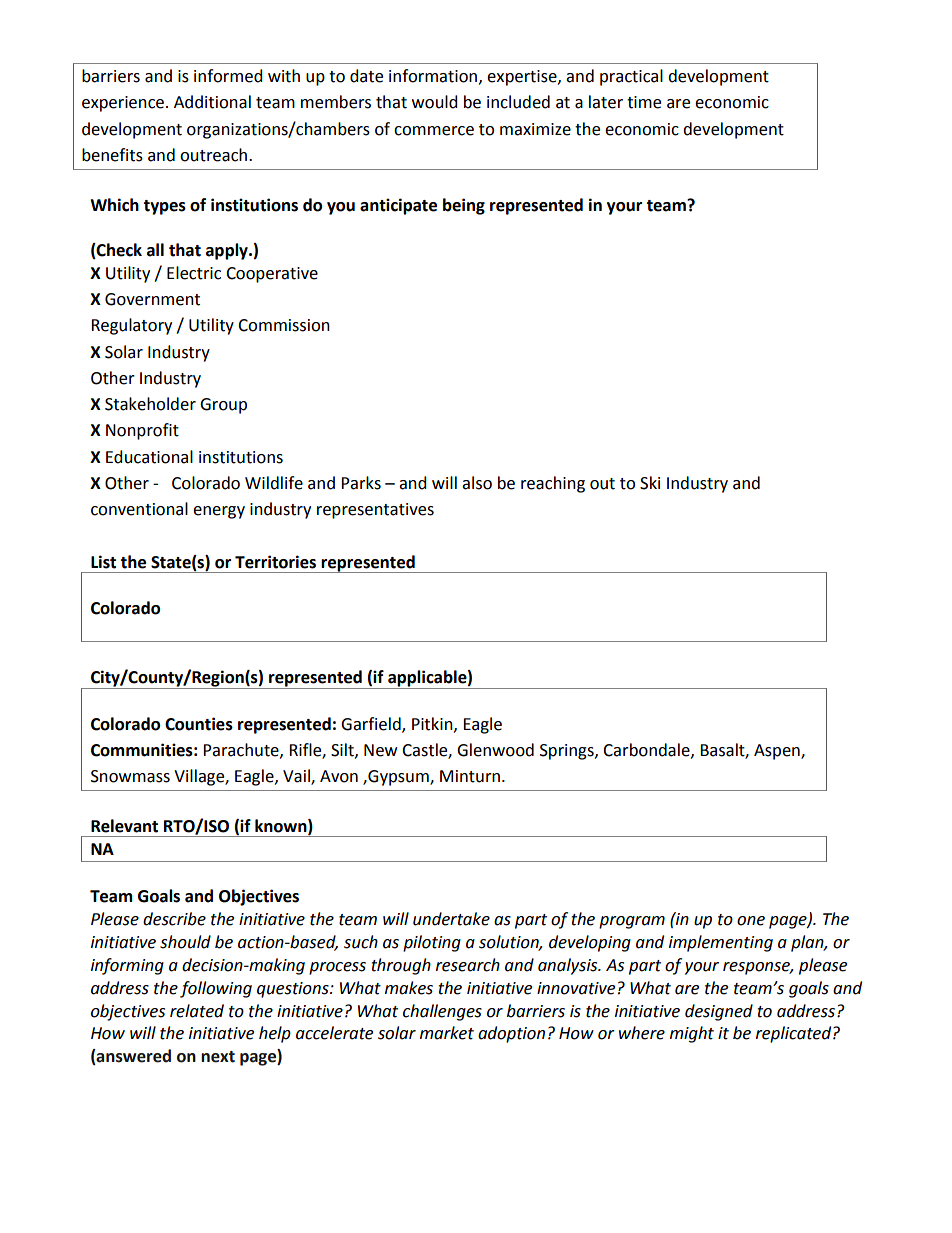  Describe the element at coordinates (212, 102) in the screenshot. I see `Additional` at that location.
